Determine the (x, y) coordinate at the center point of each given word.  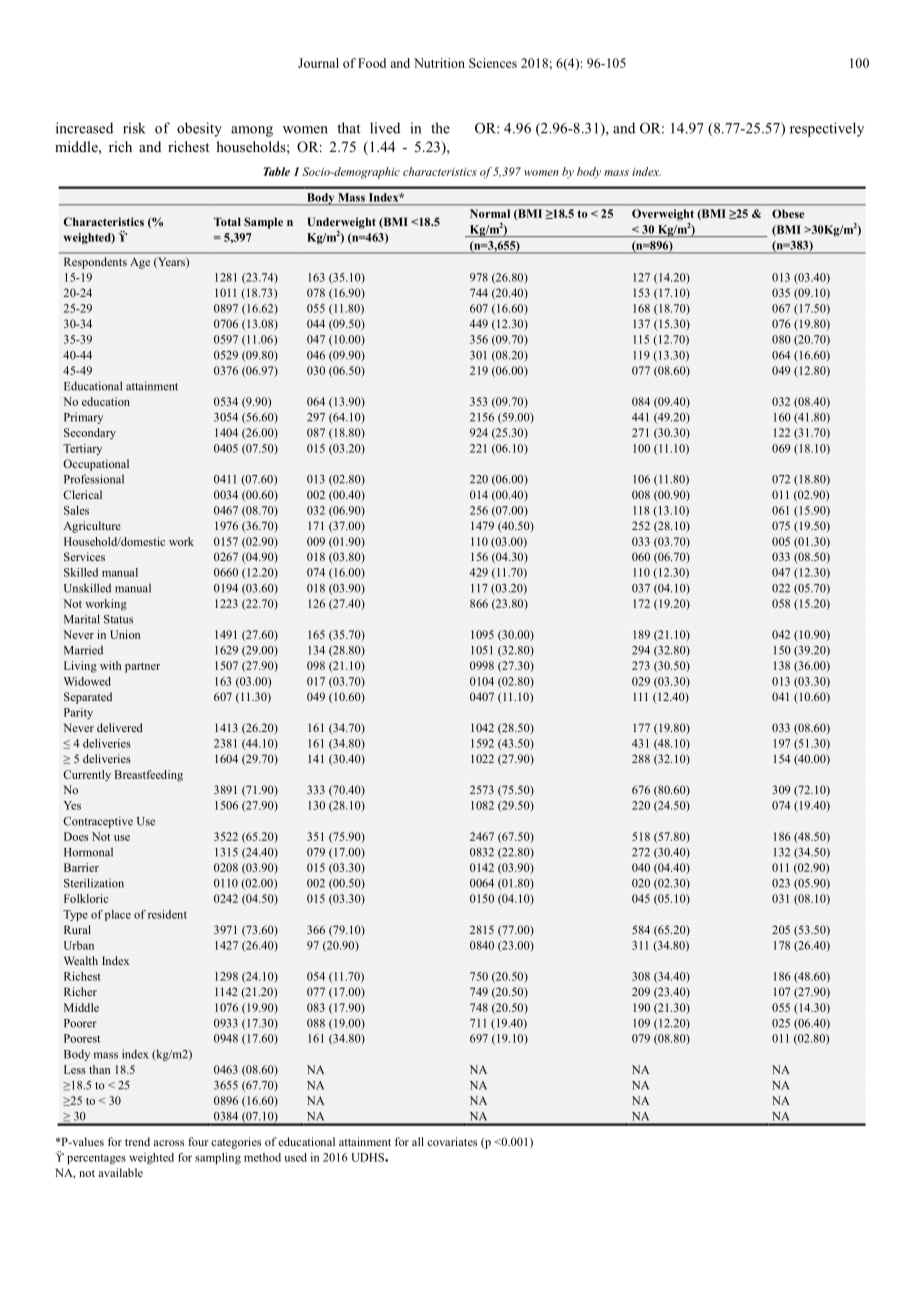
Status (118, 619)
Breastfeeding (149, 776)
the (440, 128)
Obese (788, 213)
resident (167, 914)
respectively (827, 129)
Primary (83, 418)
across (168, 1143)
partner (142, 667)
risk (134, 128)
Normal (490, 213)
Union (125, 634)
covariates (452, 1141)
